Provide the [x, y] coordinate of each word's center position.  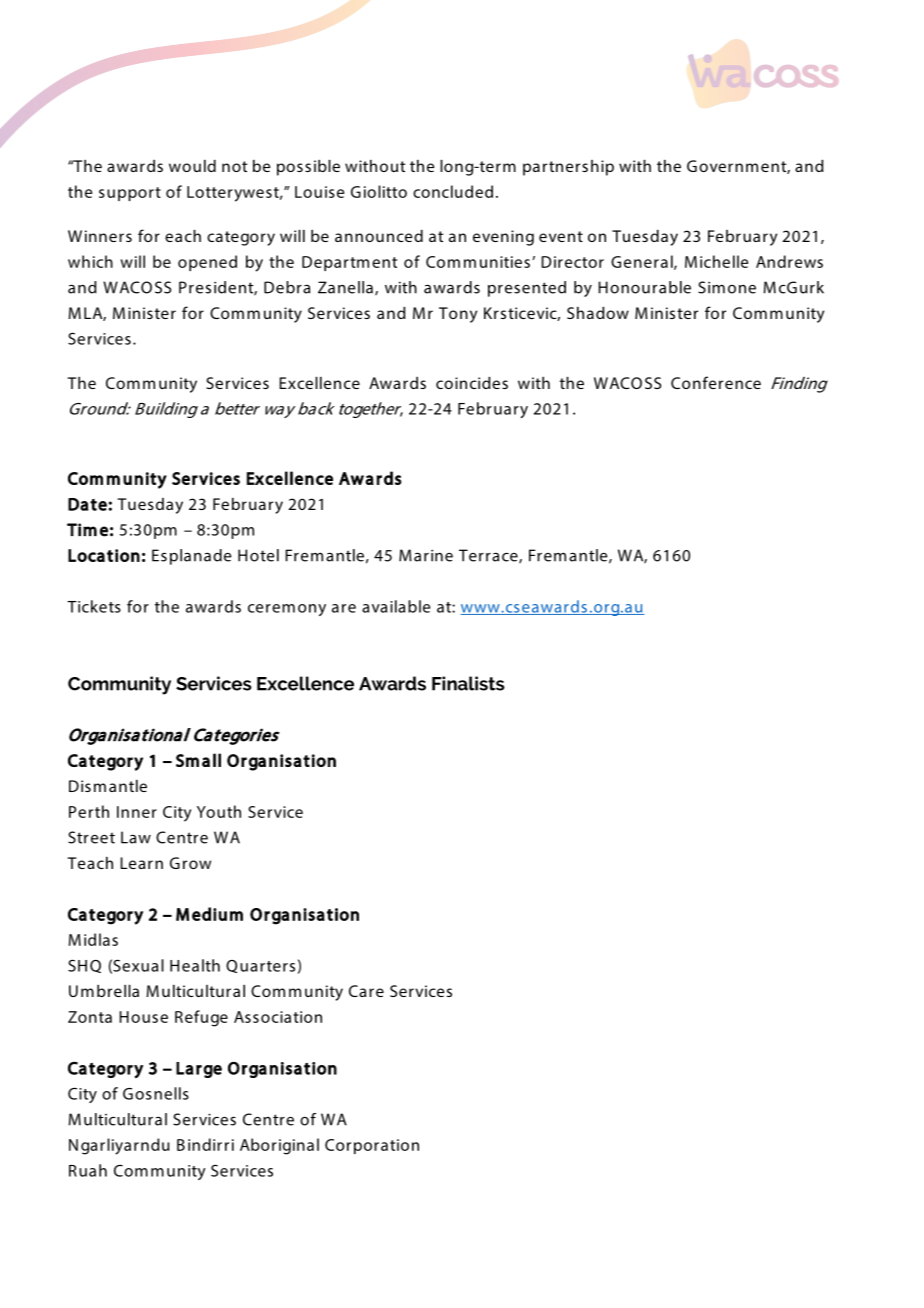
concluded [453, 191]
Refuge [201, 1018]
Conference [716, 382]
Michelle [716, 261]
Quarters [260, 966]
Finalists [468, 683]
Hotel [258, 555]
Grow [190, 863]
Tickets [94, 606]
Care [366, 991]
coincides [472, 383]
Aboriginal [279, 1146]
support [130, 194]
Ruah [88, 1170]
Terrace [489, 556]
